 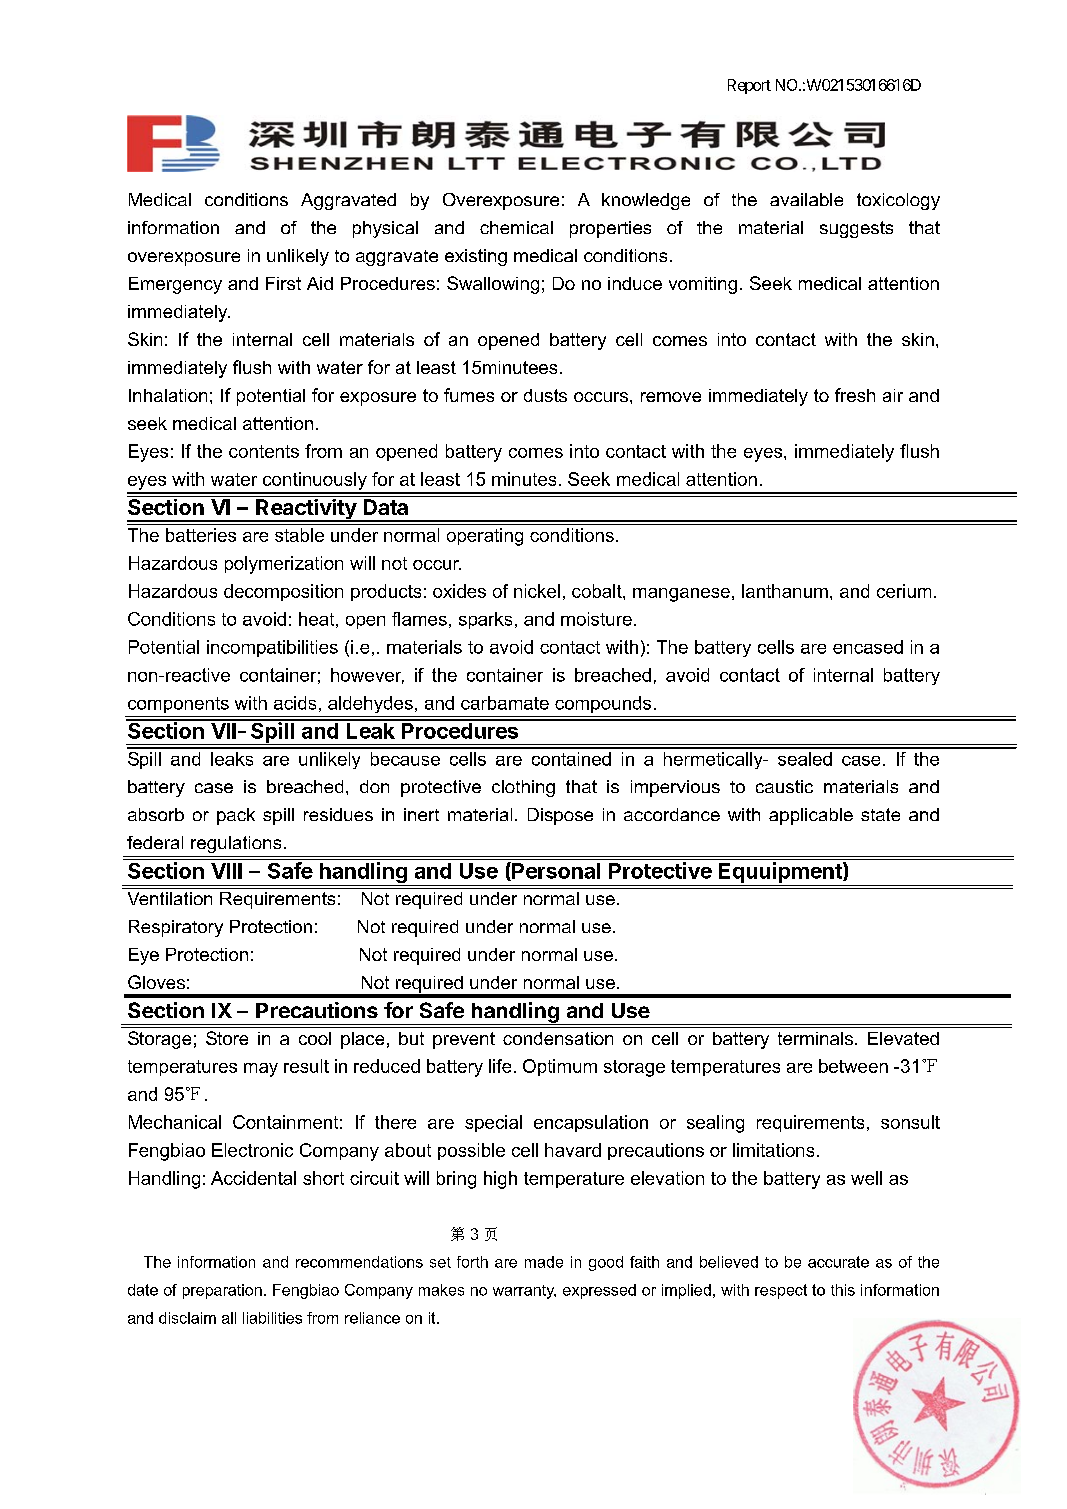 I want to click on preparation, so click(x=222, y=1291).
